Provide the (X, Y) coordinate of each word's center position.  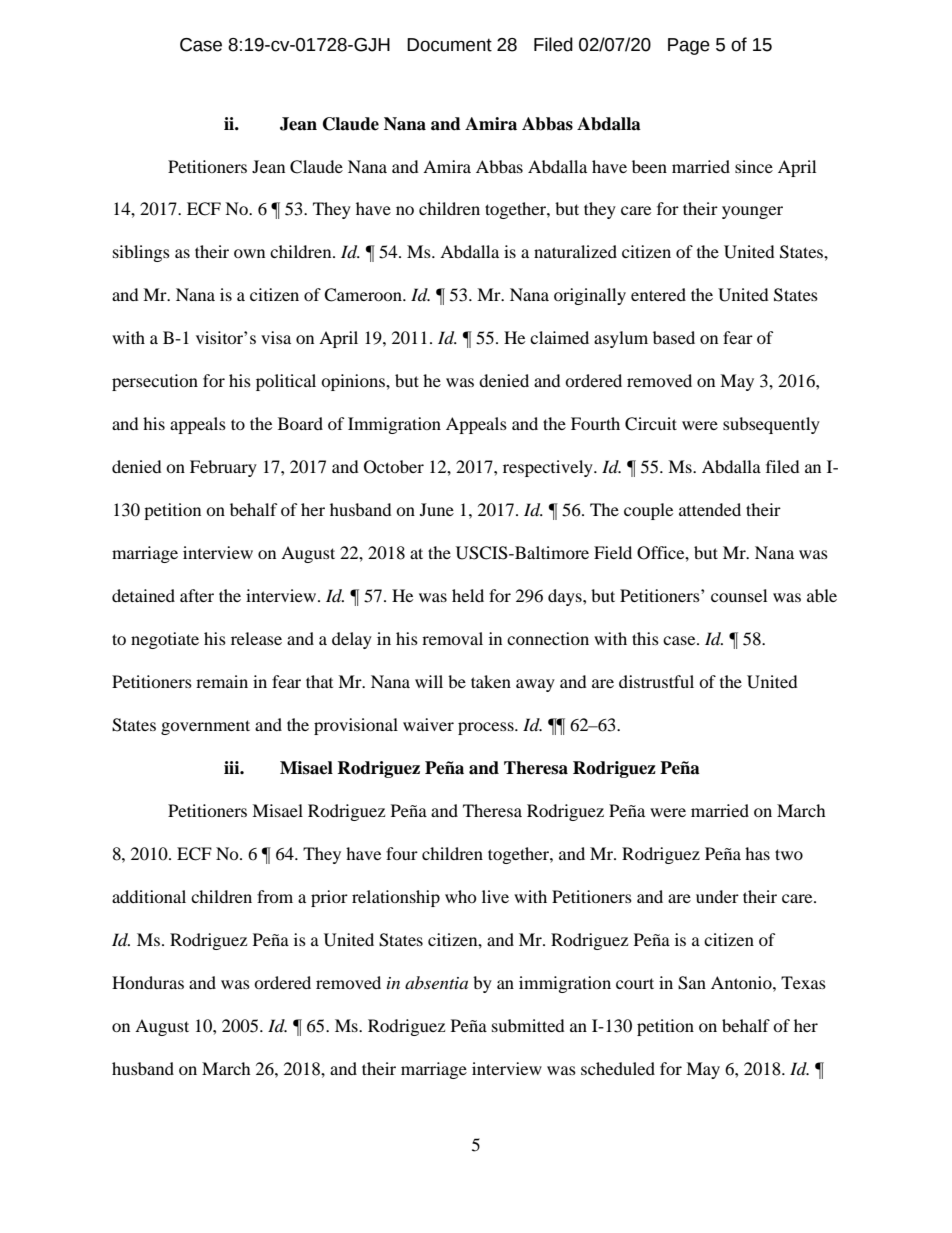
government (205, 727)
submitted (528, 1025)
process (487, 728)
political (286, 382)
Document (449, 45)
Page (689, 46)
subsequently (771, 425)
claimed (559, 337)
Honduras (148, 982)
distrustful (656, 681)
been (649, 166)
